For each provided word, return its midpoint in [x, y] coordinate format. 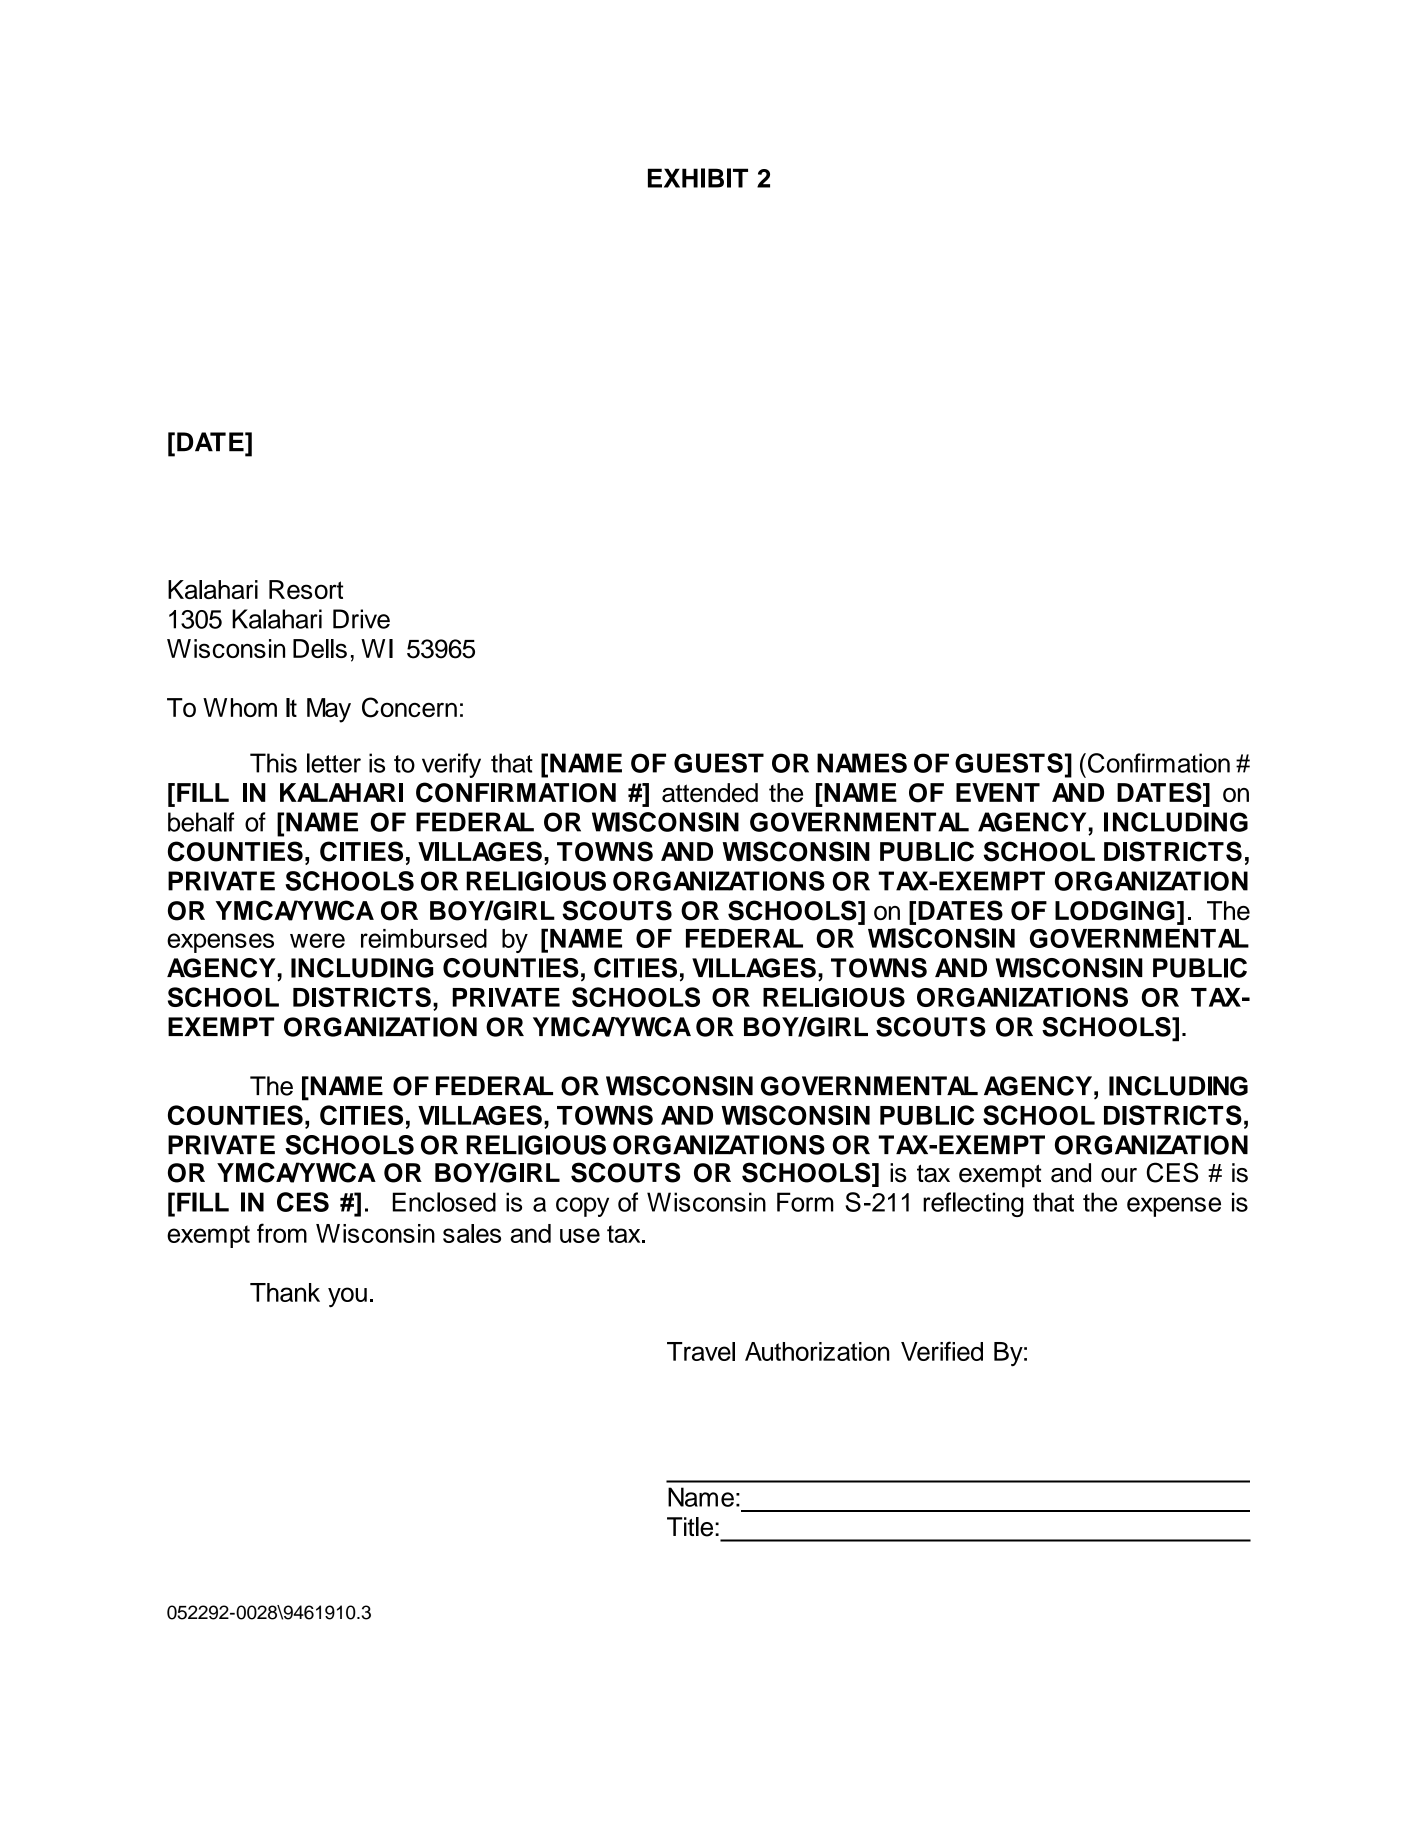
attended [710, 793]
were [317, 940]
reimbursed [424, 938]
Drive [361, 619]
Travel [701, 1351]
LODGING [1115, 911]
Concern [409, 707]
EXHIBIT [698, 178]
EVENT [998, 792]
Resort [306, 589]
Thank [285, 1292]
